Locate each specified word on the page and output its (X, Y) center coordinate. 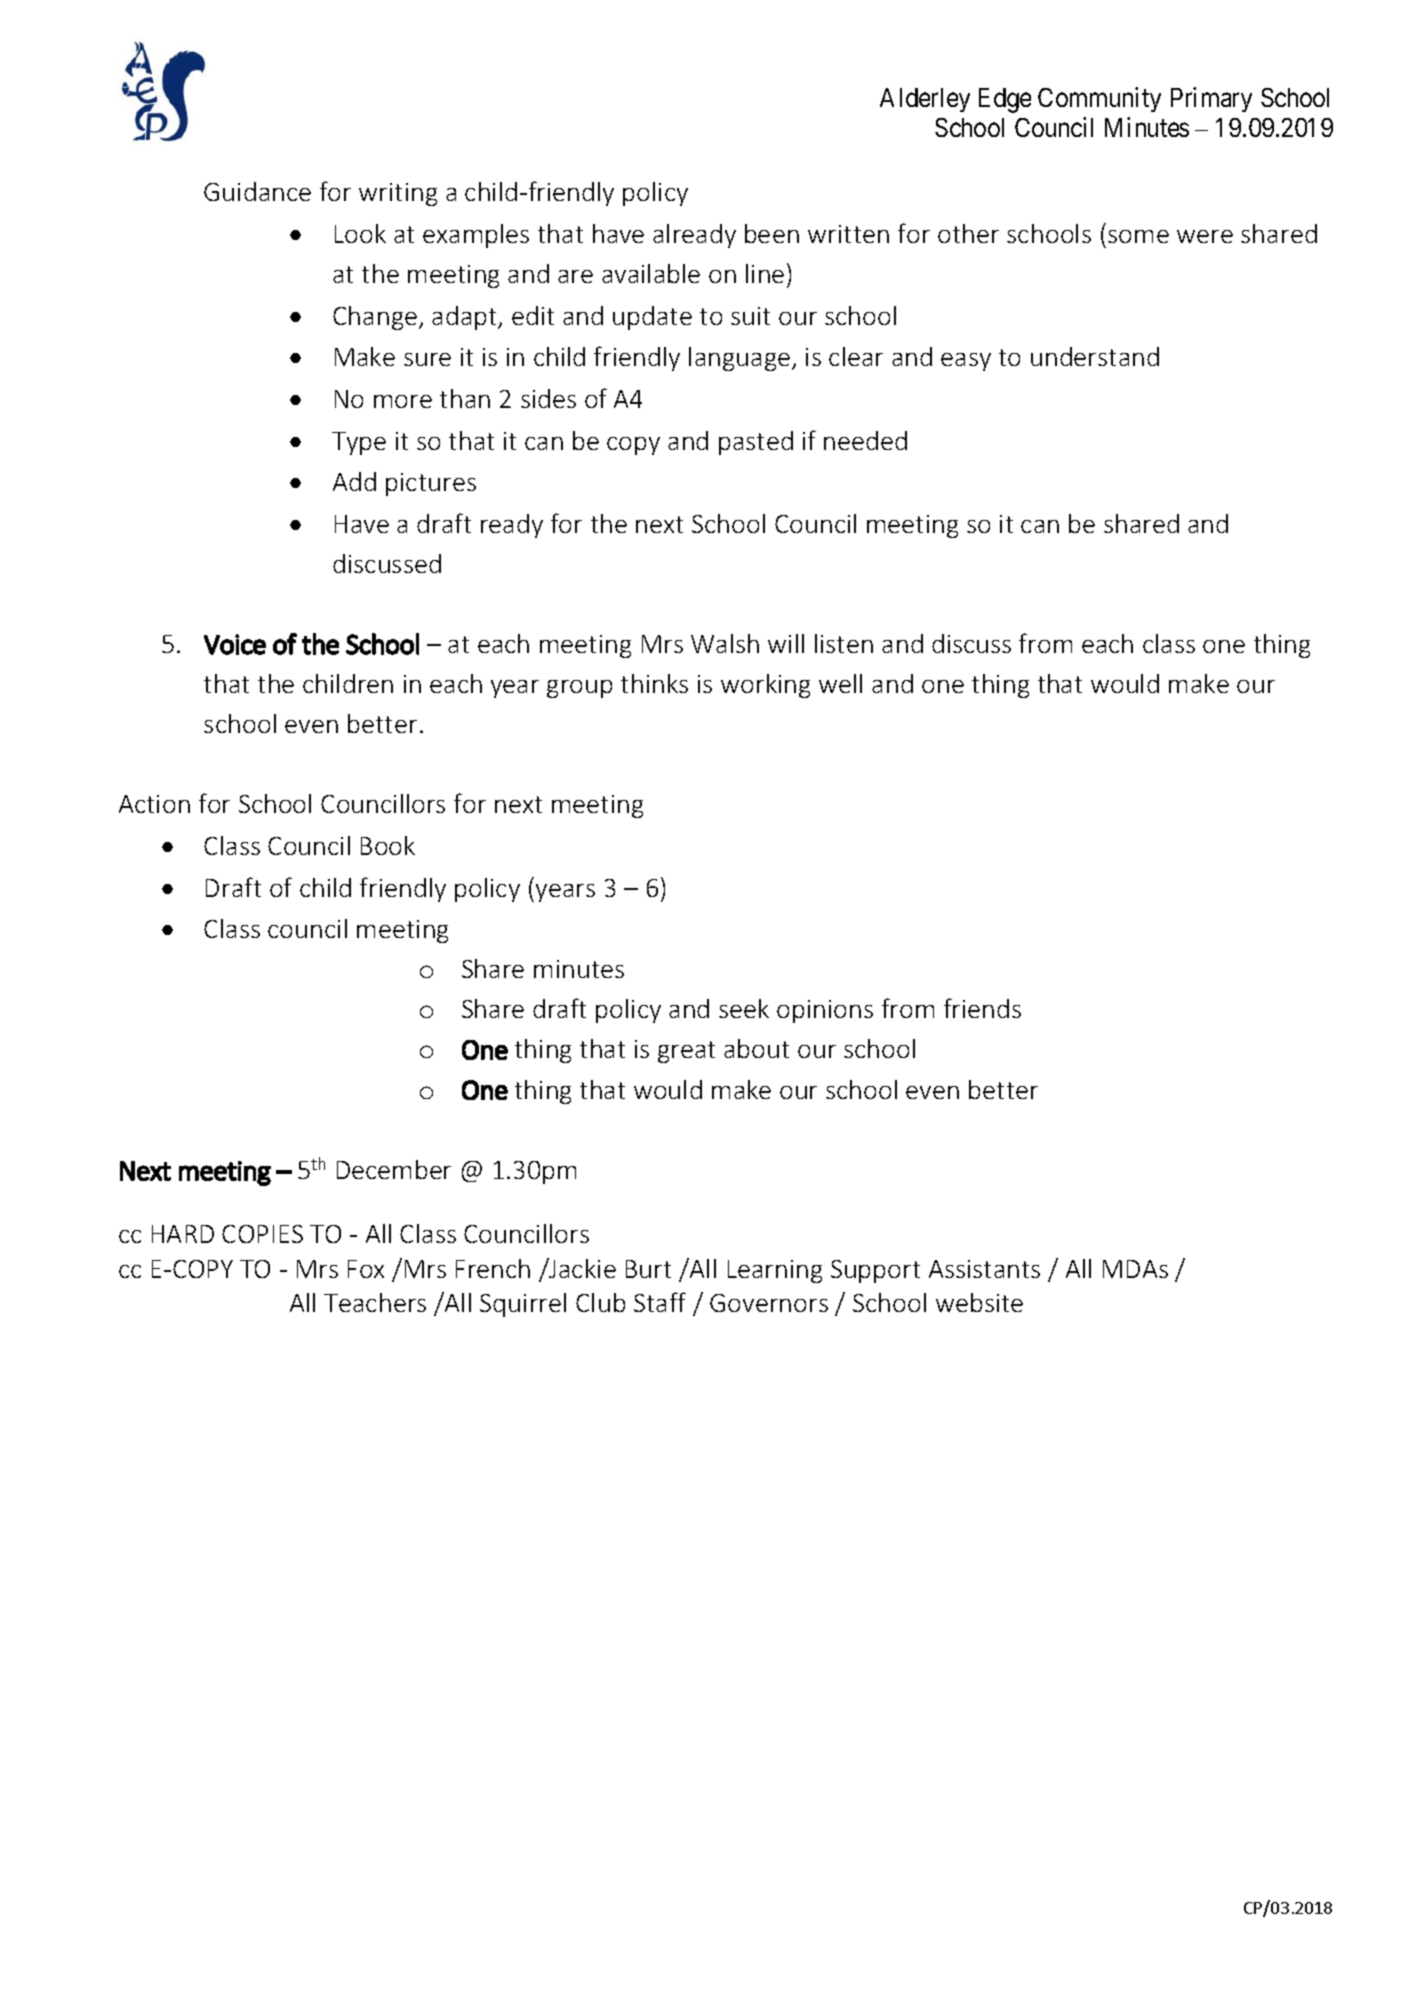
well (840, 683)
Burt (648, 1269)
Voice (235, 644)
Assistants (984, 1269)
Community (1099, 100)
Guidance (257, 191)
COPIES (262, 1234)
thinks (654, 683)
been (772, 233)
